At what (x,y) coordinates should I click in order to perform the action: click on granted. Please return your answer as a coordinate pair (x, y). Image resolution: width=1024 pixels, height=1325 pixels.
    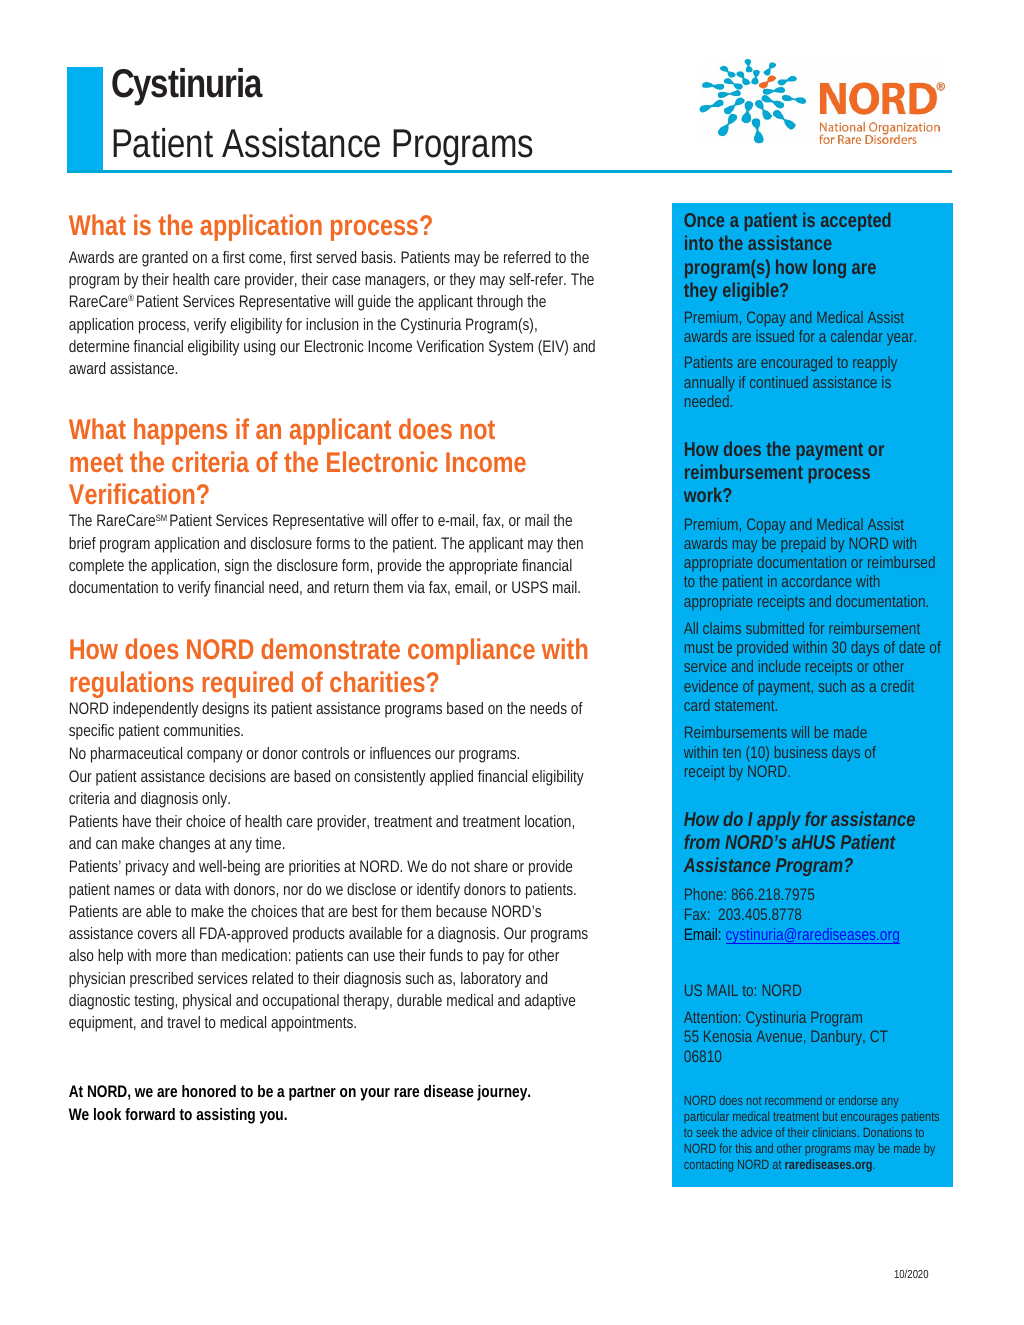
    Looking at the image, I should click on (165, 259).
